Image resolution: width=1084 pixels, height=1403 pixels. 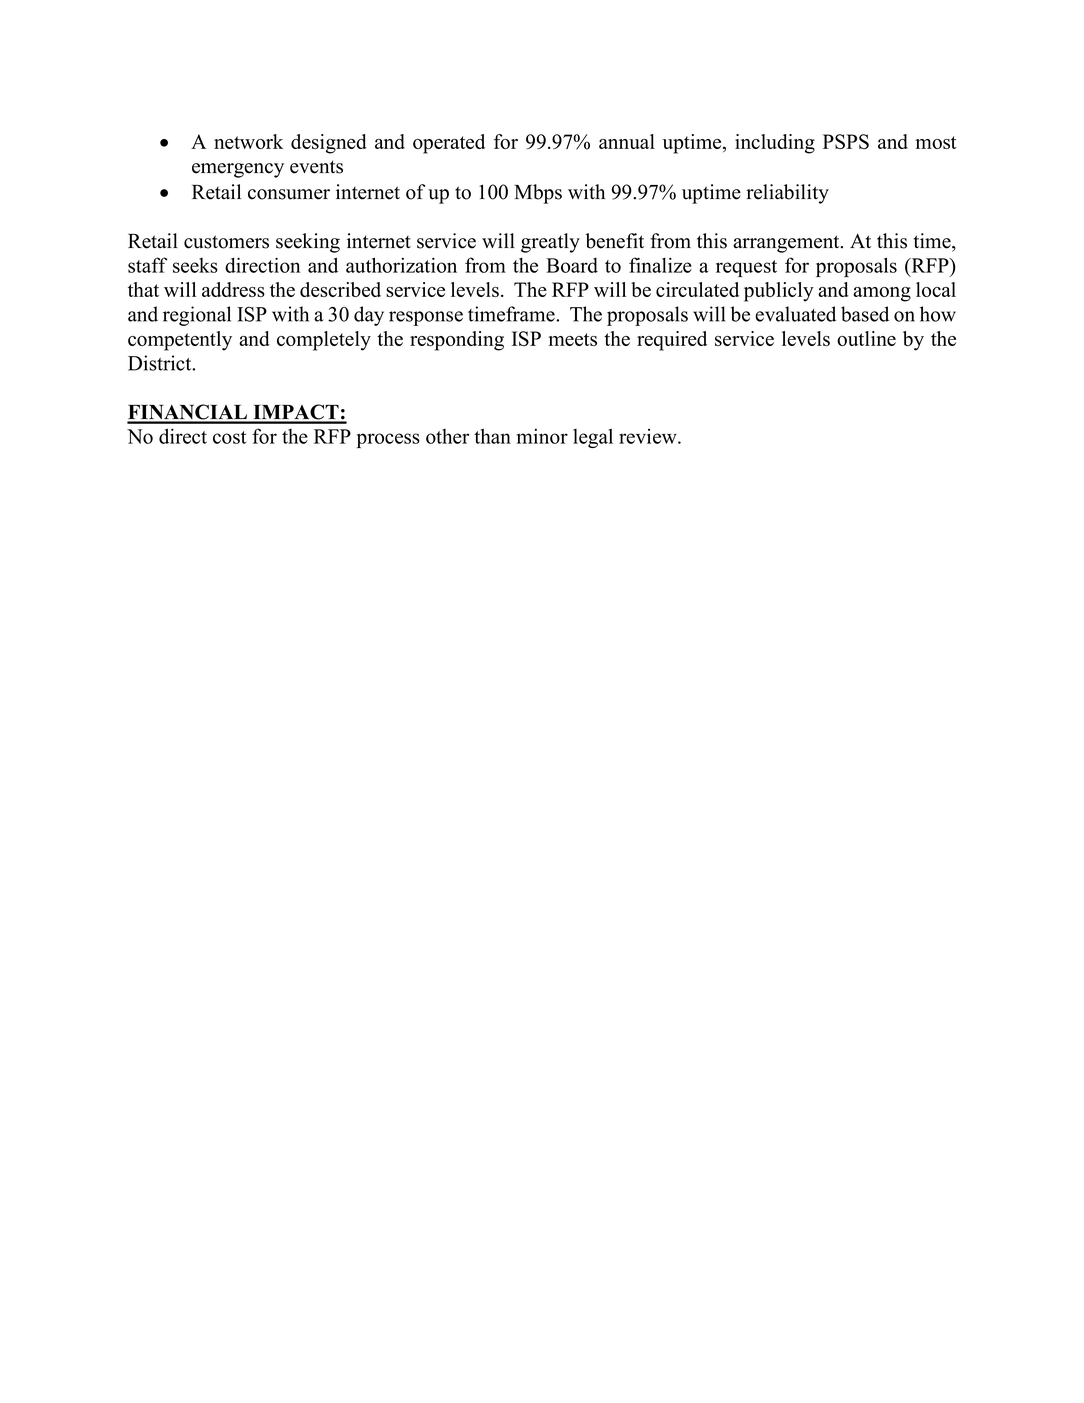 What do you see at coordinates (229, 437) in the screenshot?
I see `cost` at bounding box center [229, 437].
